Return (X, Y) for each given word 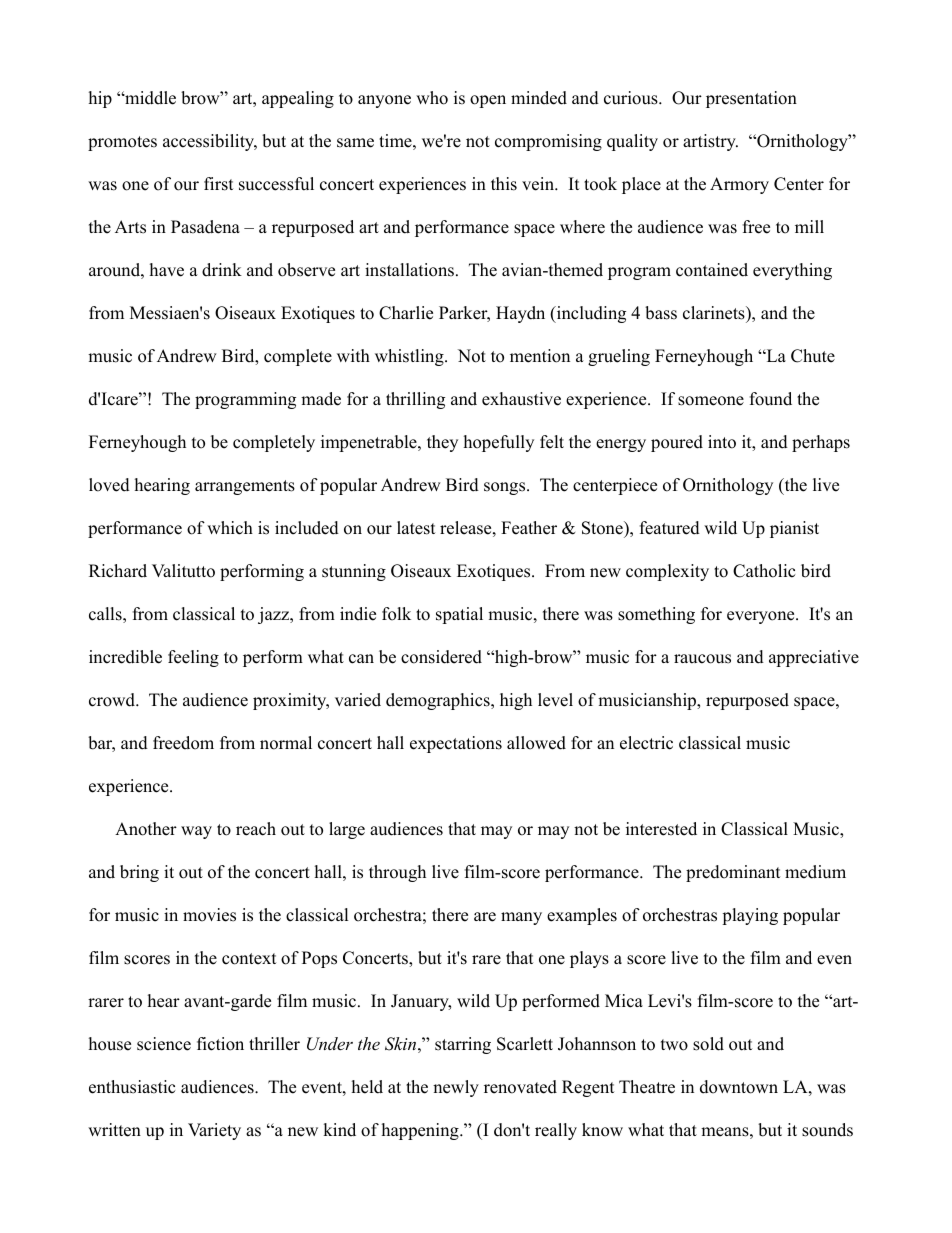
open (488, 101)
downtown (739, 1087)
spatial (459, 615)
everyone (762, 617)
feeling (193, 658)
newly (456, 1088)
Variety (214, 1131)
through (397, 873)
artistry (710, 142)
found (771, 399)
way (196, 832)
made (321, 399)
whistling (410, 357)
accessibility (210, 142)
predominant (733, 873)
